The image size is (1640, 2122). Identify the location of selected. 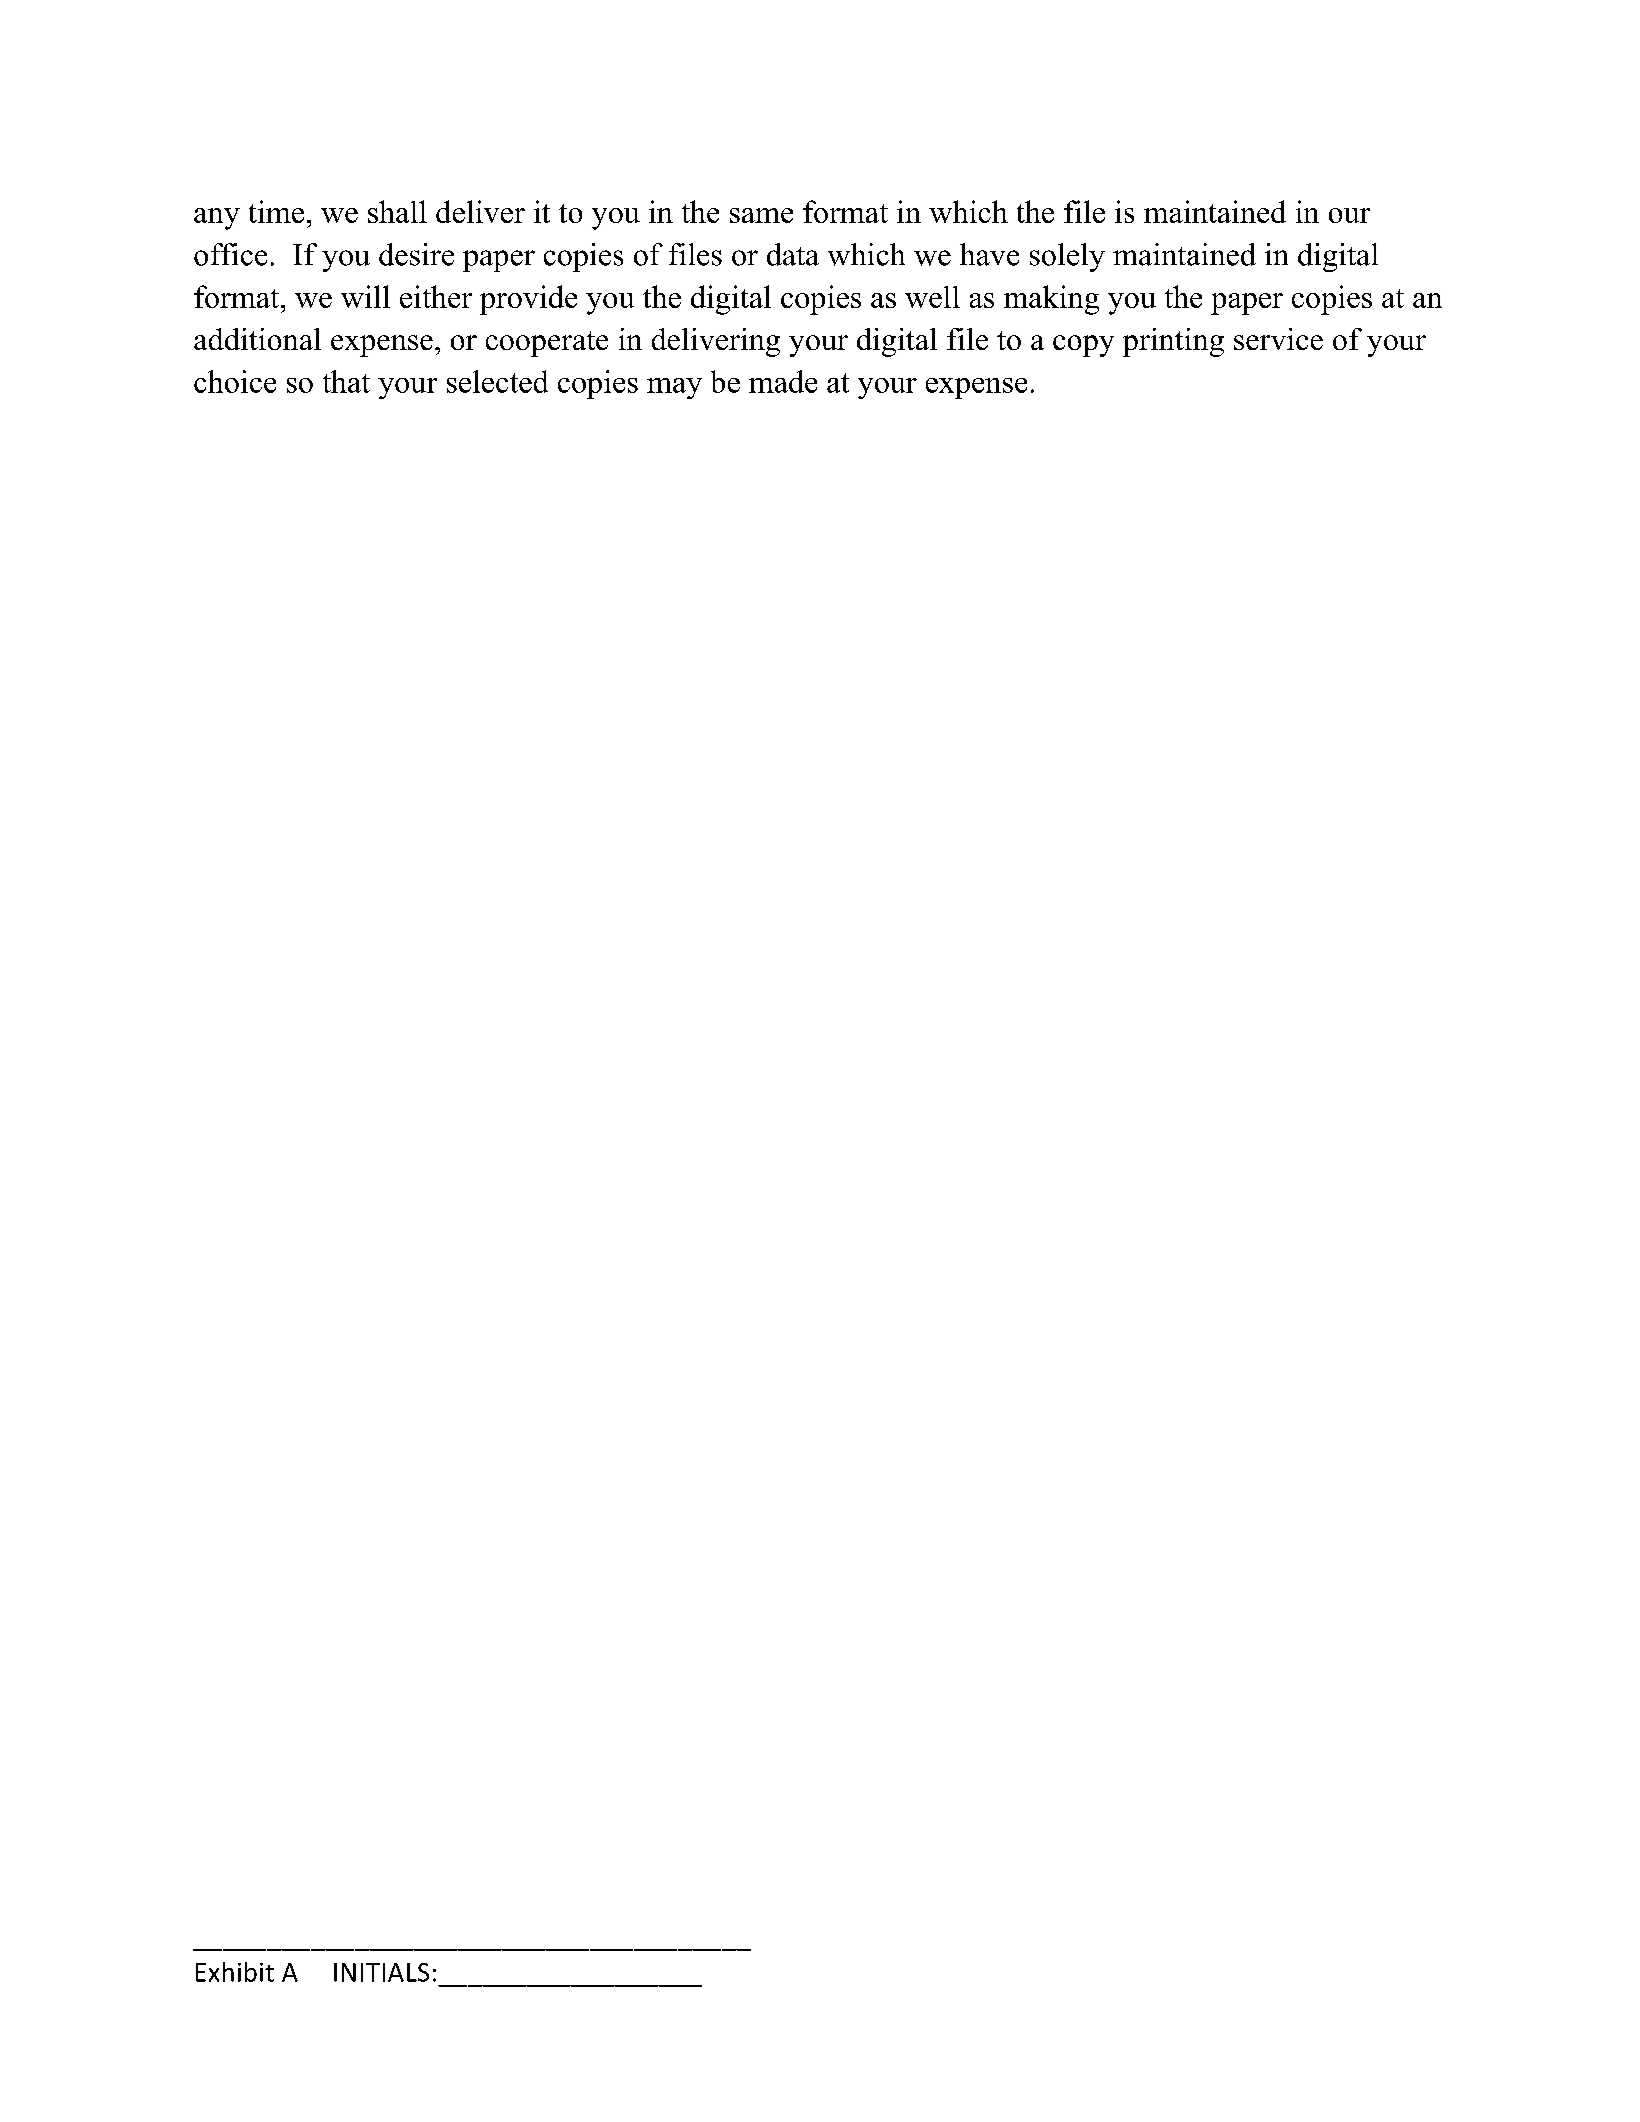
(497, 381).
